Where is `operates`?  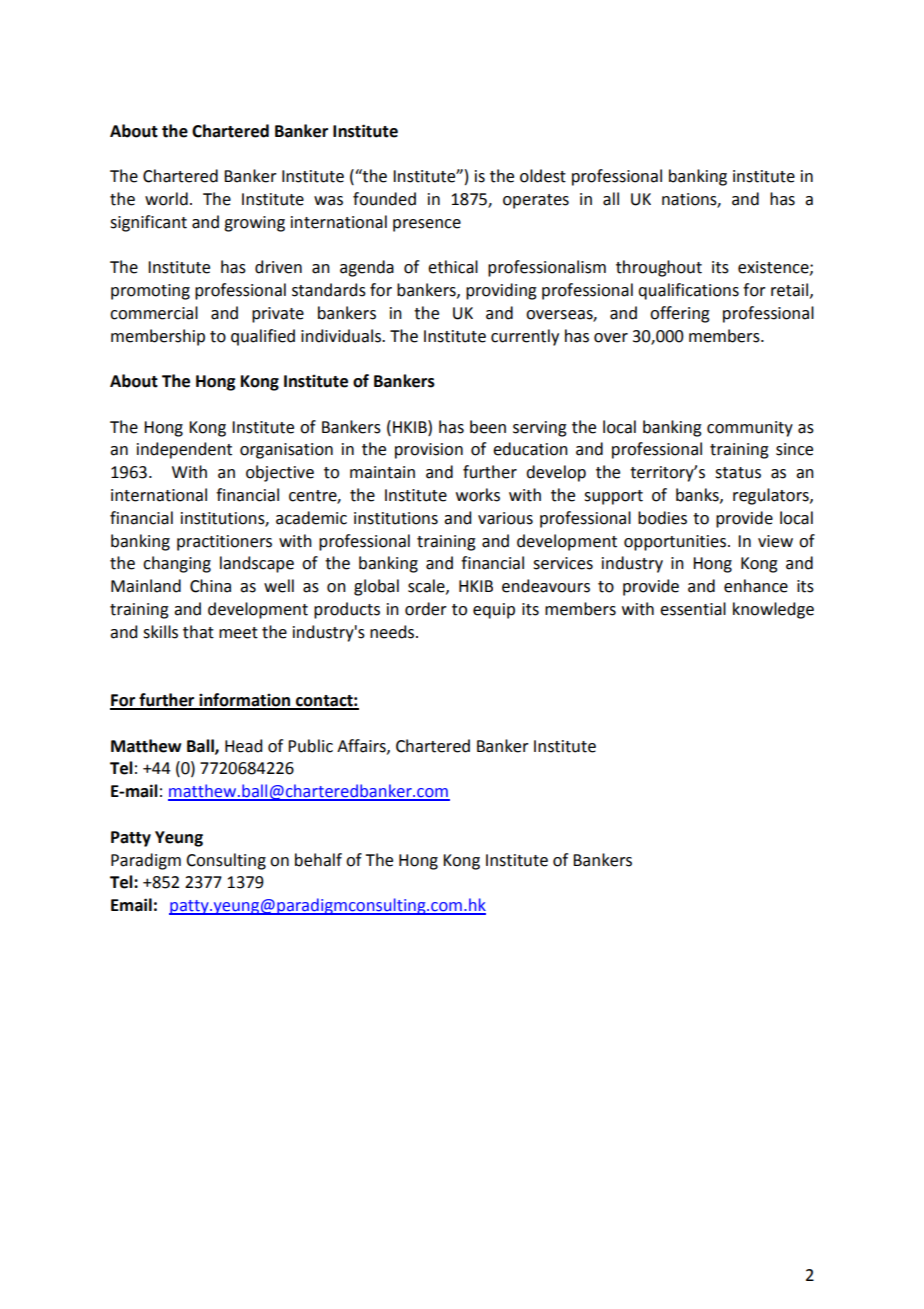
operates is located at coordinates (536, 201).
